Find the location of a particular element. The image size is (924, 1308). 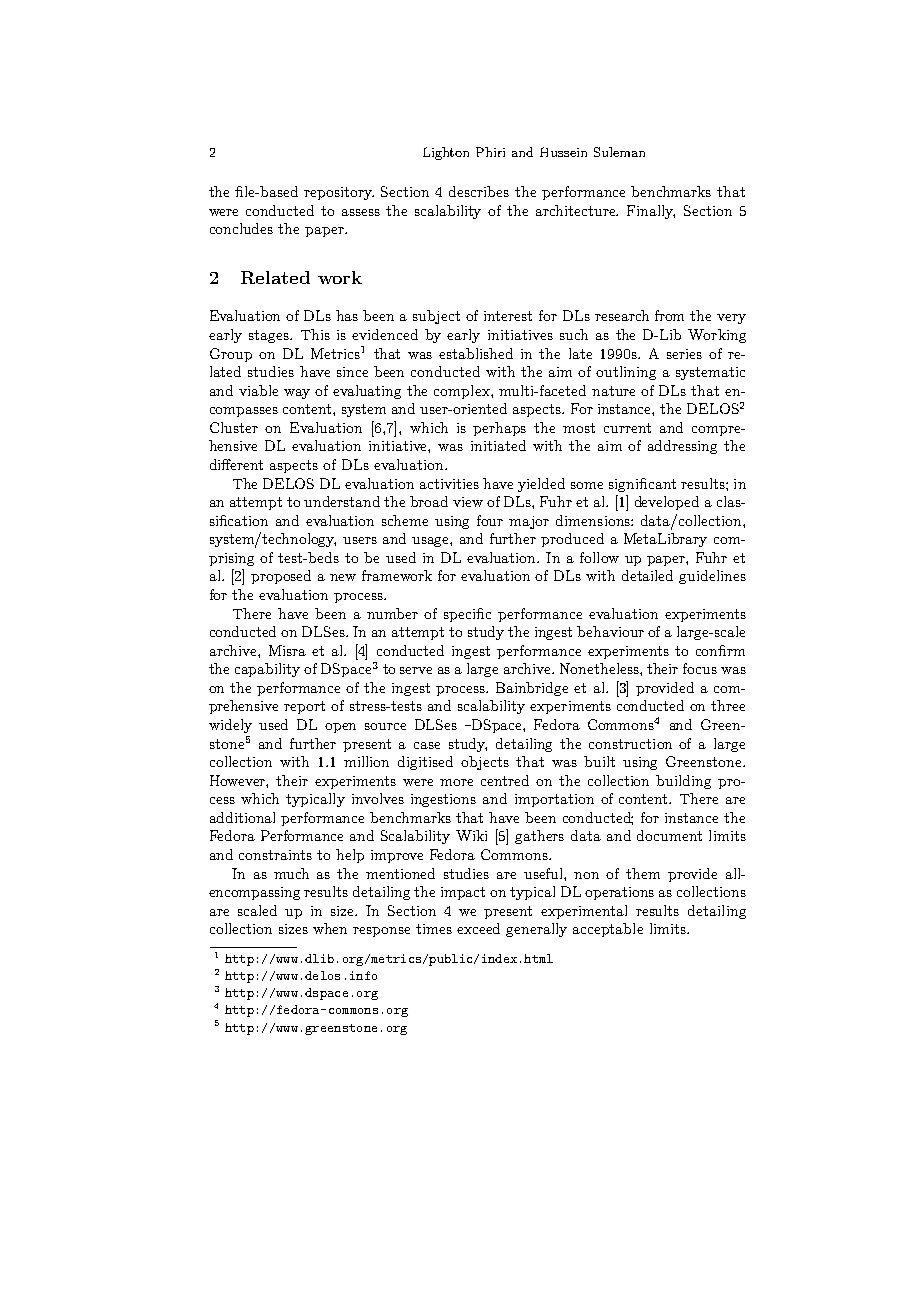

much is located at coordinates (291, 873).
